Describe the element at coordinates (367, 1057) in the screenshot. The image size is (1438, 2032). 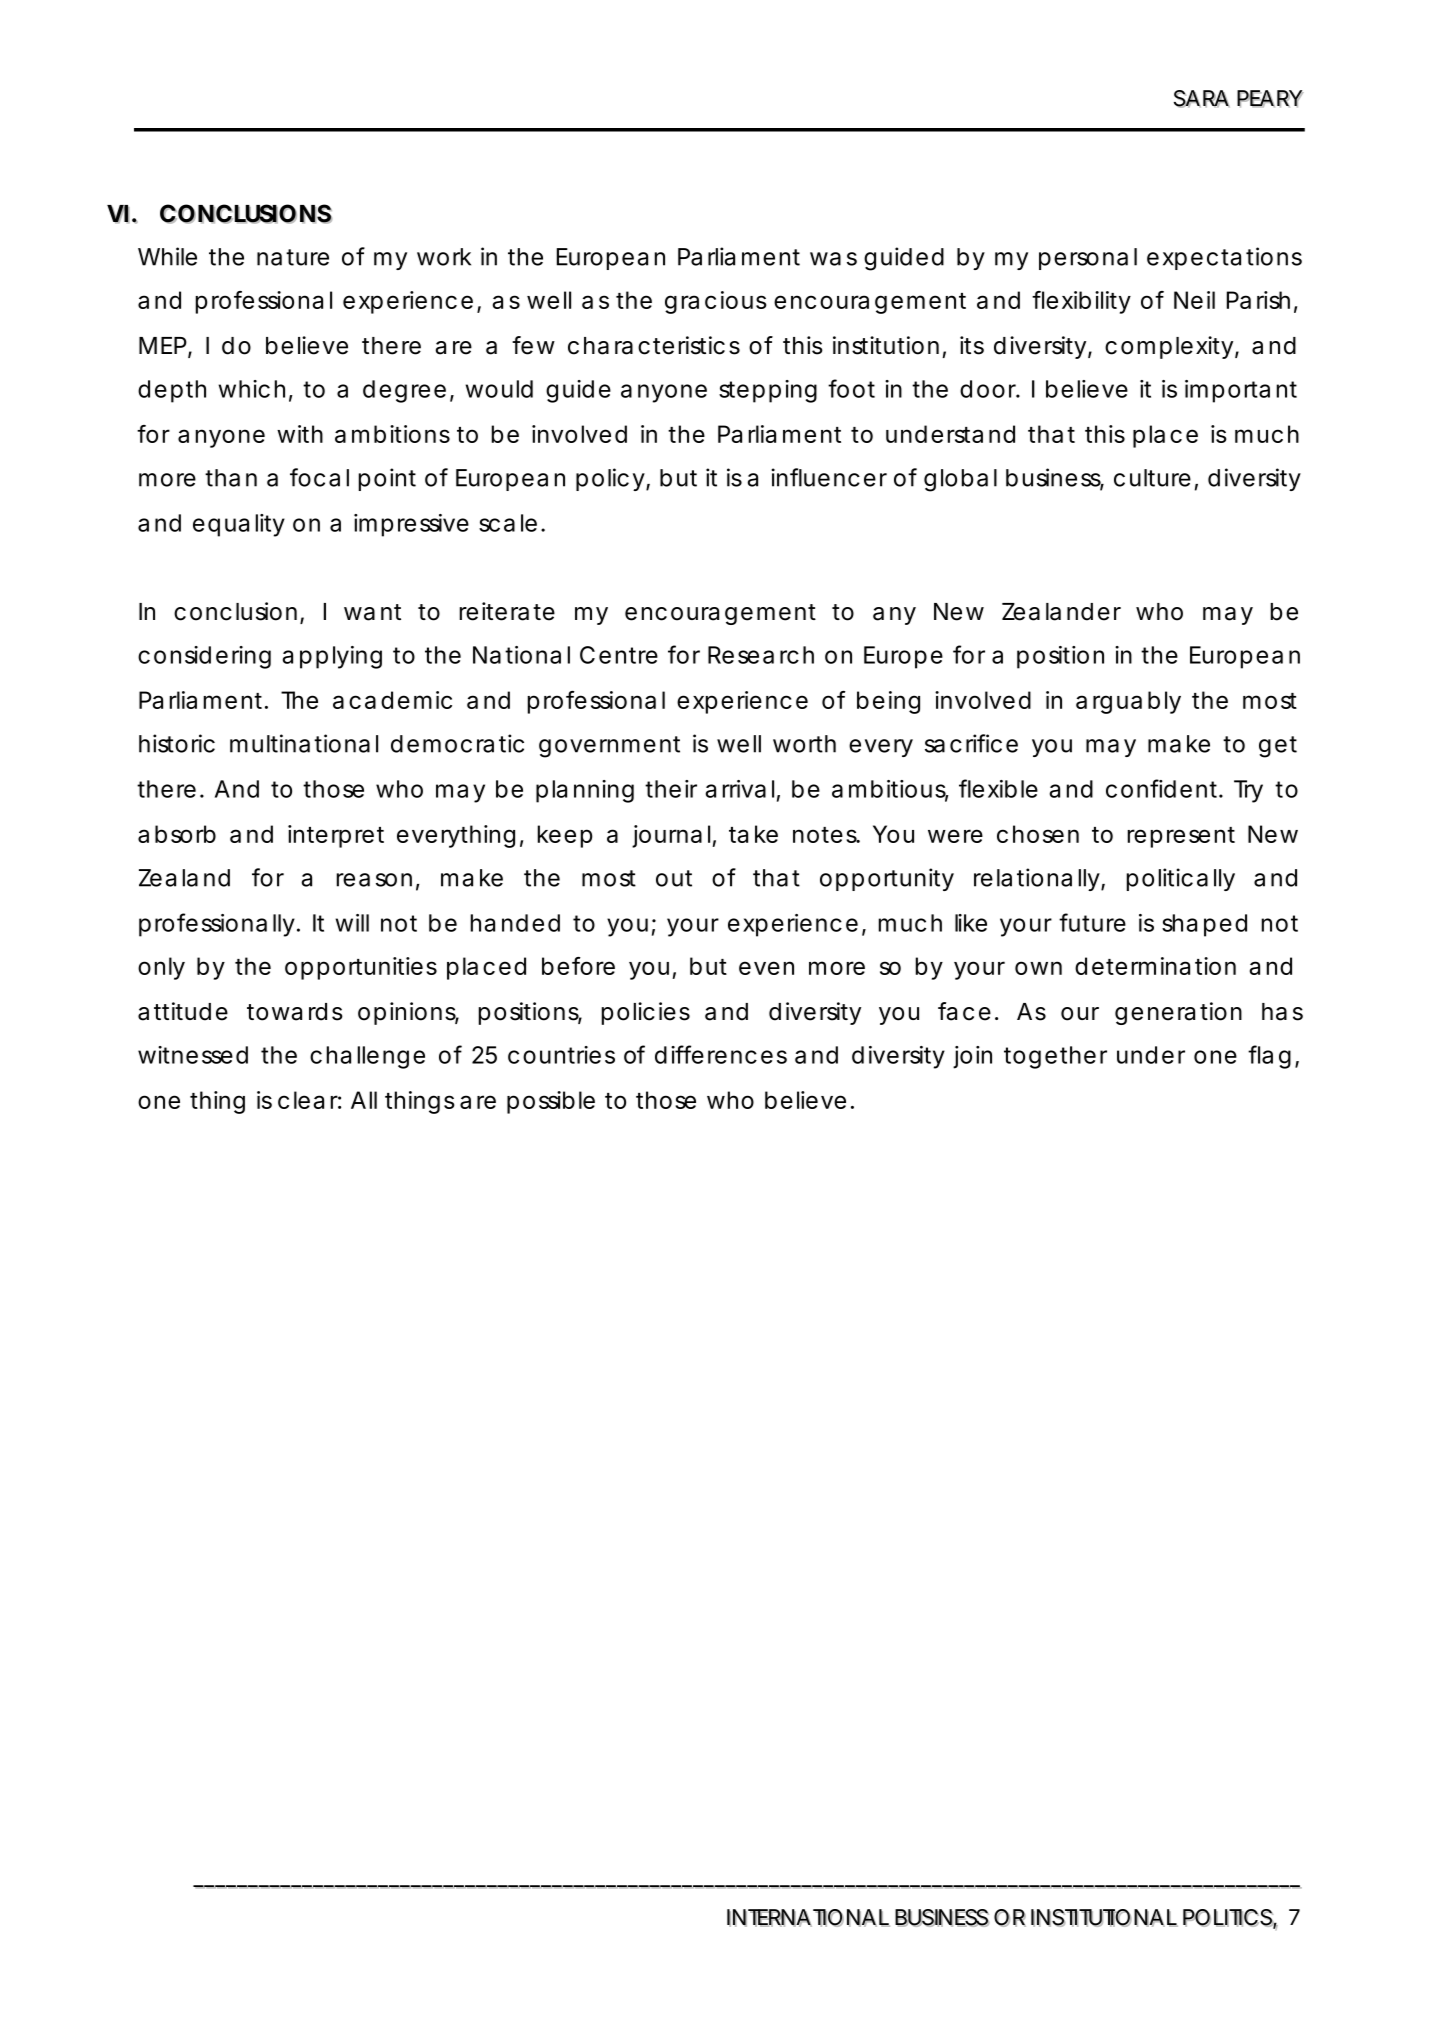
I see `challenge` at that location.
